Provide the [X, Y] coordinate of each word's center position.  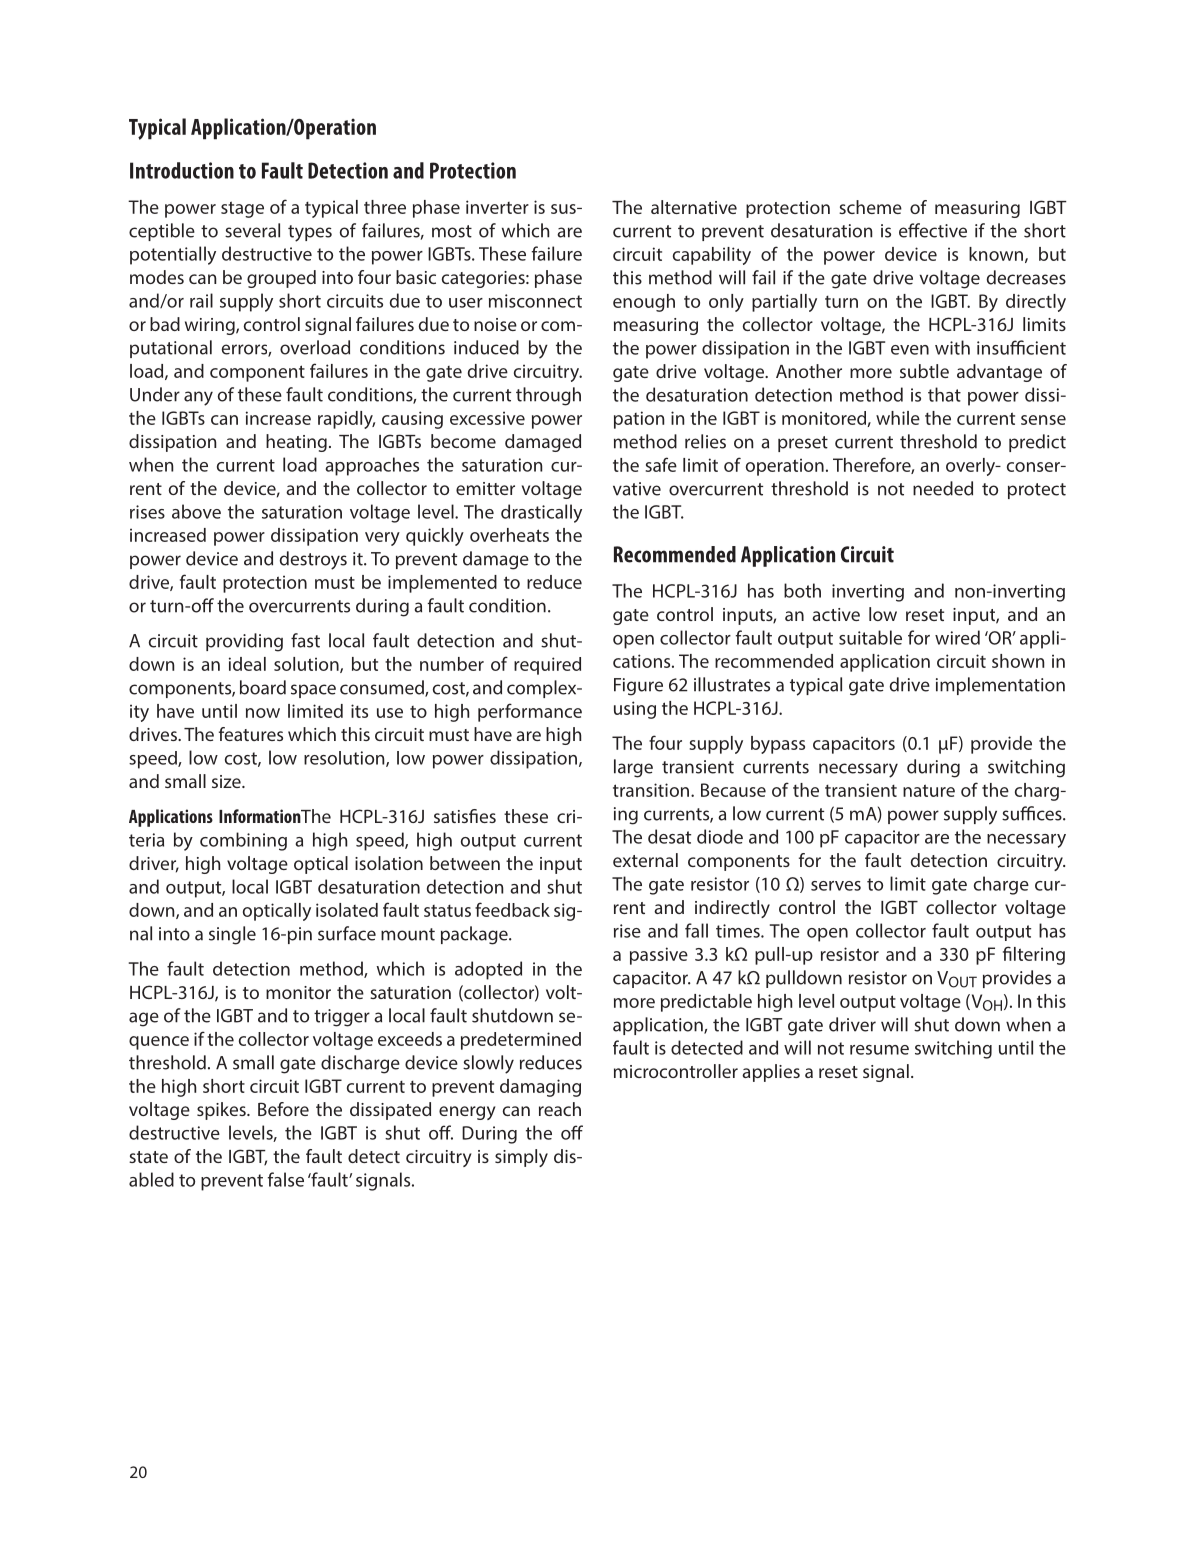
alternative [694, 207]
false [286, 1179]
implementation [1000, 686]
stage [242, 209]
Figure [638, 687]
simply [521, 1158]
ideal [247, 664]
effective [933, 230]
